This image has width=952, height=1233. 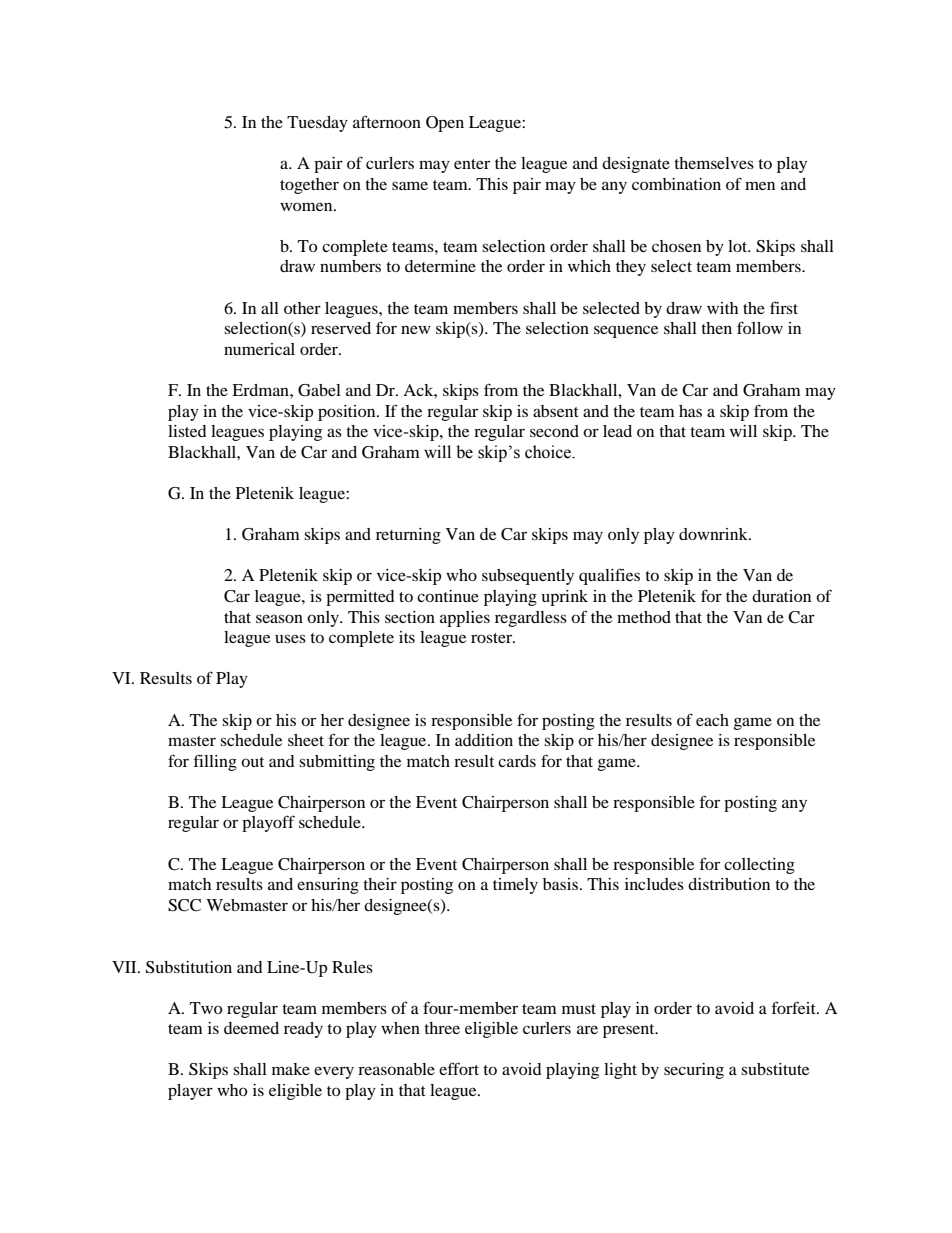 What do you see at coordinates (448, 596) in the image?
I see `continue` at bounding box center [448, 596].
